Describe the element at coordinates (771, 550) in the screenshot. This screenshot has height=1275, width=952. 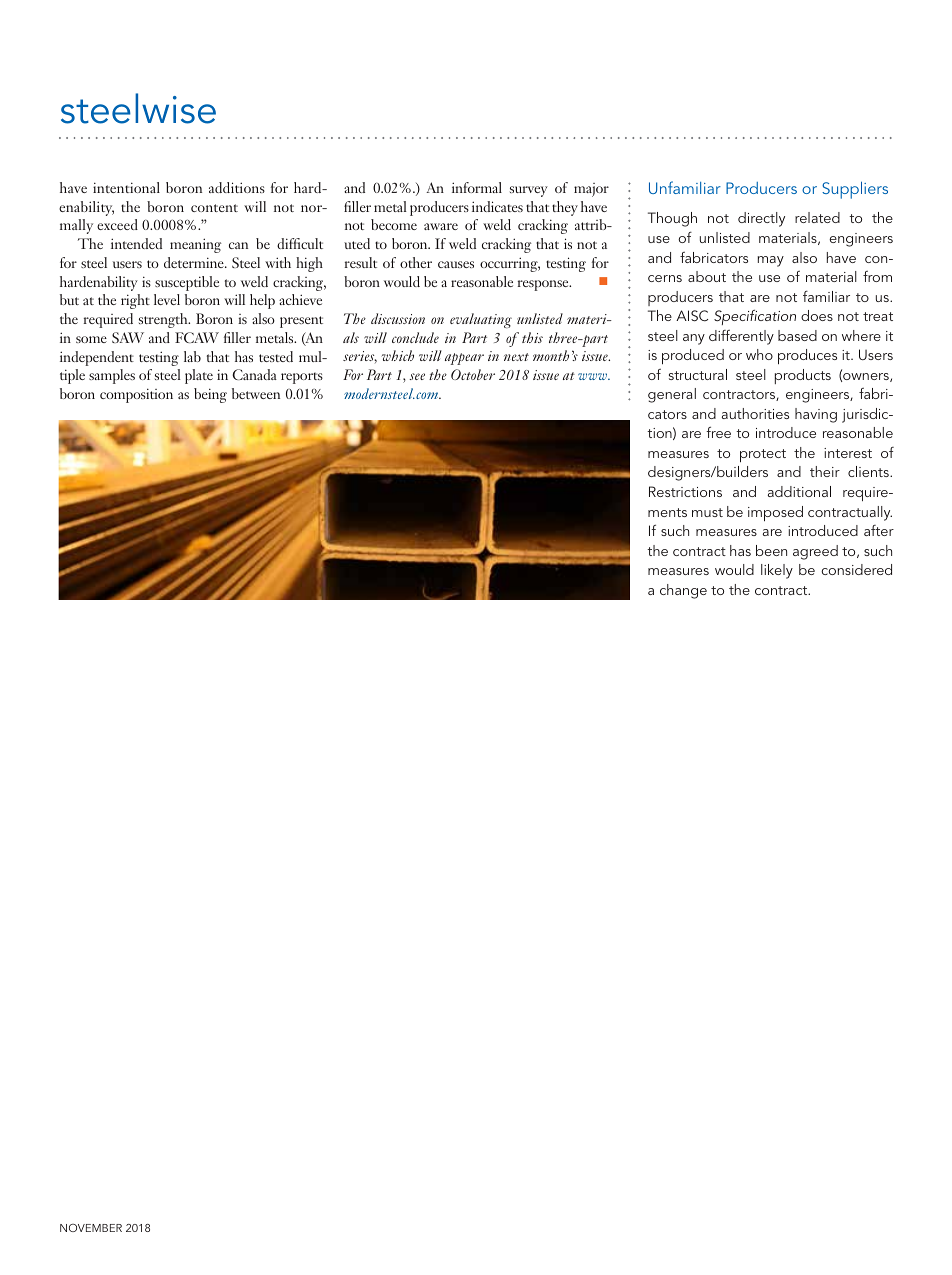
I see `been` at that location.
